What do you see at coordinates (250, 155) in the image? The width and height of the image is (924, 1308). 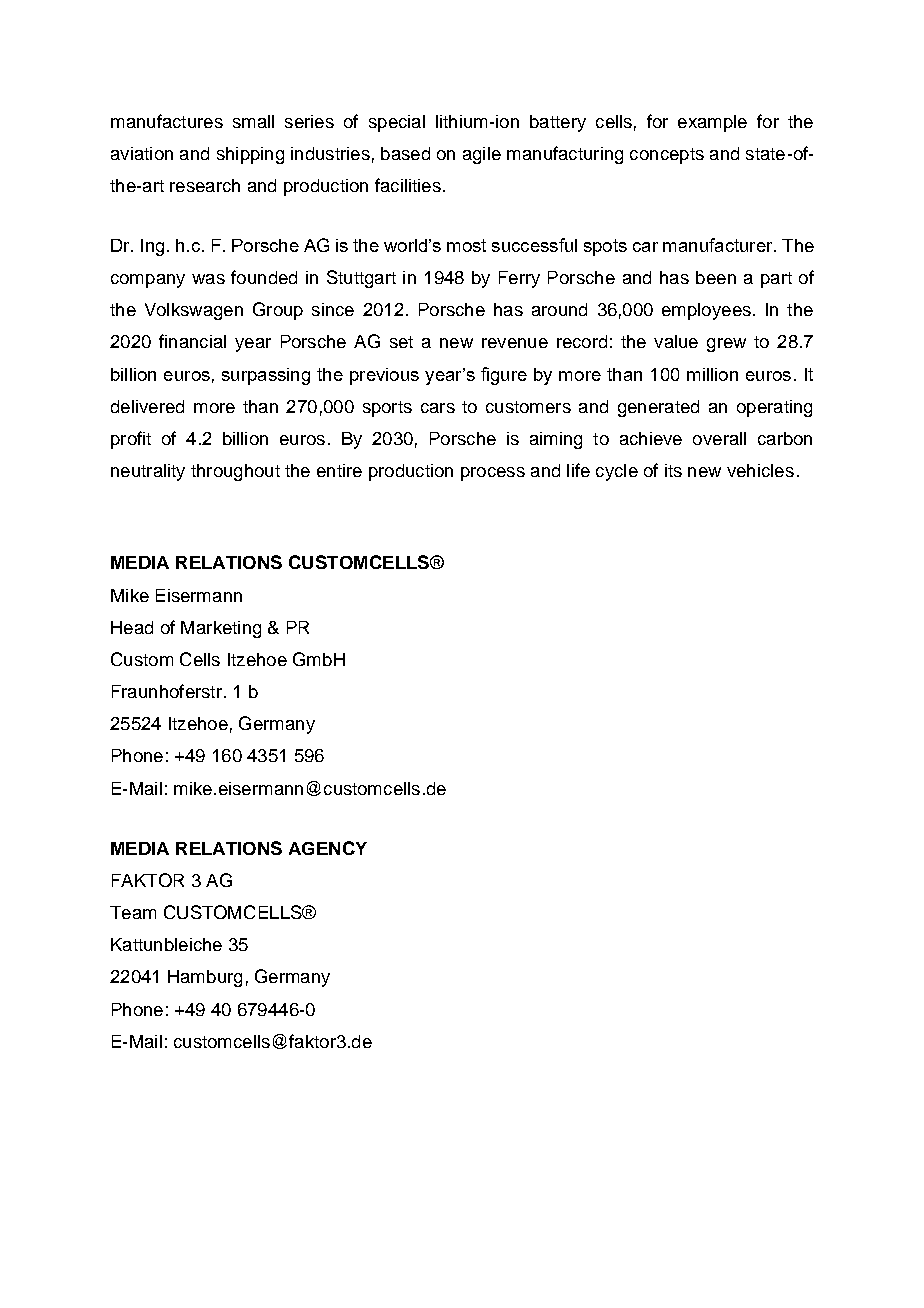 I see `shipping` at bounding box center [250, 155].
